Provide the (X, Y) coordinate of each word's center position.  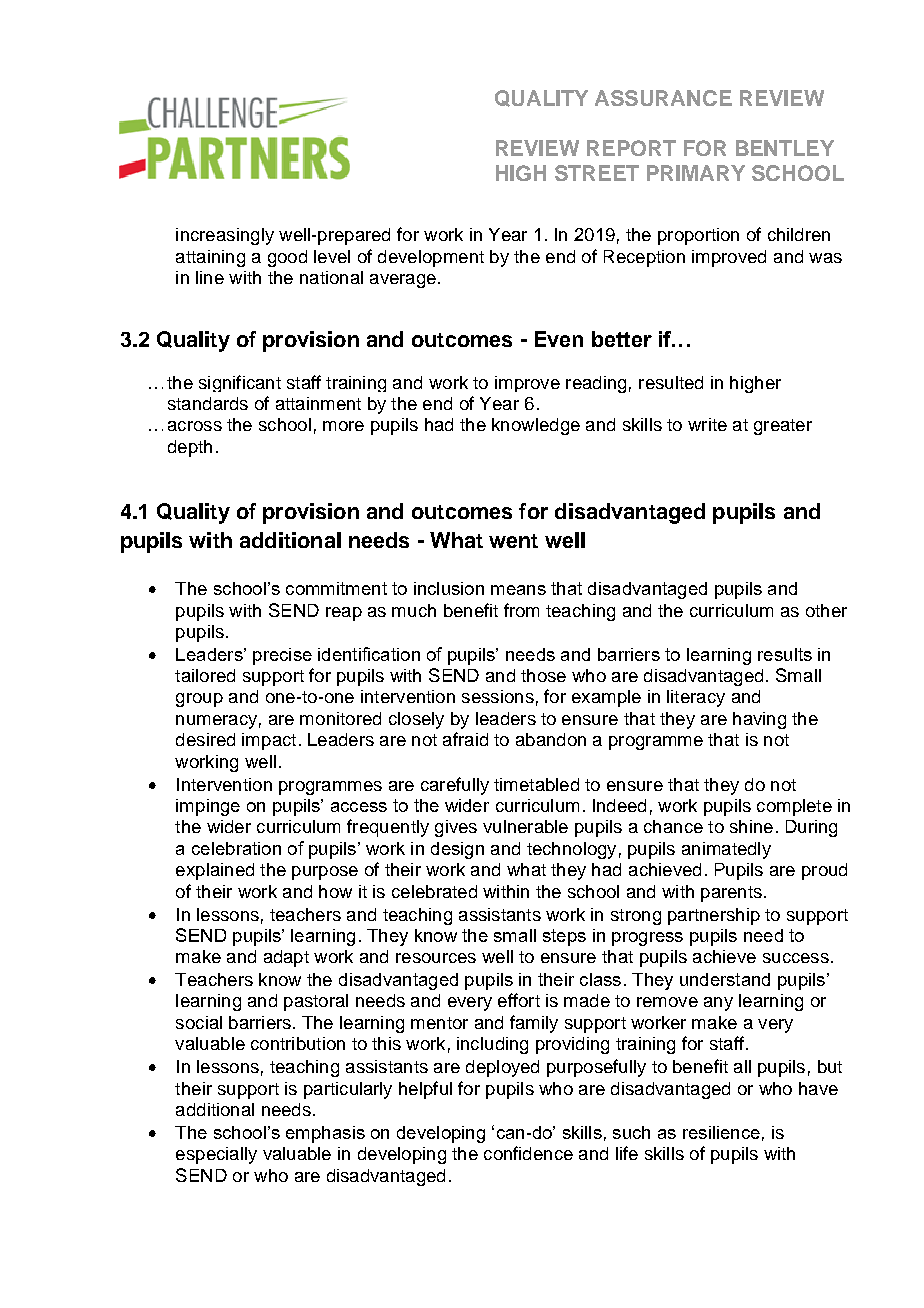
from (521, 610)
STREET (597, 173)
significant (240, 383)
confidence (528, 1153)
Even (559, 339)
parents (731, 894)
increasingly (225, 236)
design (457, 850)
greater (783, 427)
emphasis (325, 1134)
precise (282, 656)
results (785, 654)
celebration (236, 848)
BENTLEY (785, 148)
